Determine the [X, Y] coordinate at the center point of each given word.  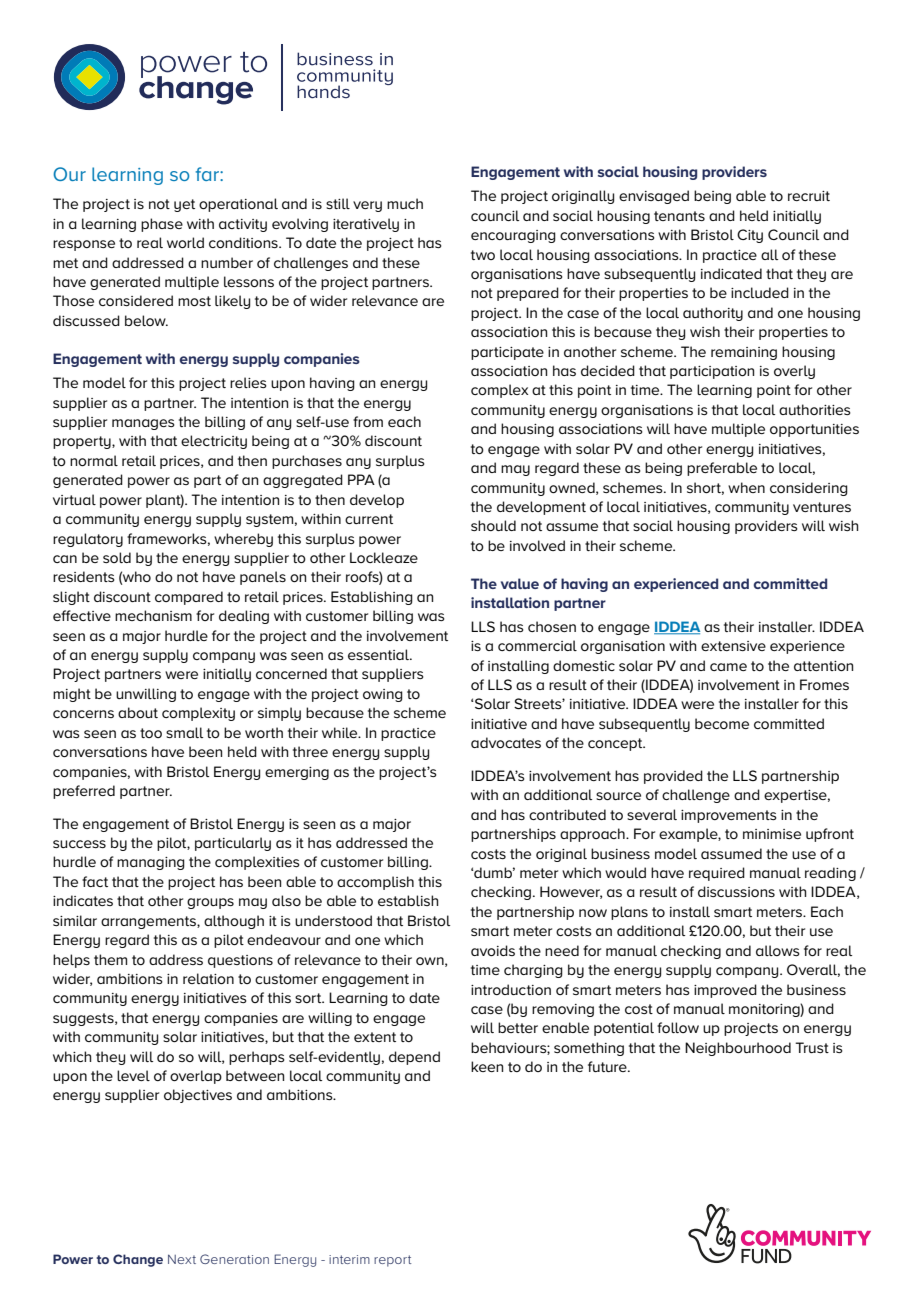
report [393, 1261]
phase [162, 225]
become [722, 723]
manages [143, 424]
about [138, 712]
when [746, 487]
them [110, 959]
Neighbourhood [738, 1049]
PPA [361, 479]
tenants [679, 216]
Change [138, 1260]
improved [725, 991]
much [405, 203]
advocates [506, 742]
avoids [493, 950]
